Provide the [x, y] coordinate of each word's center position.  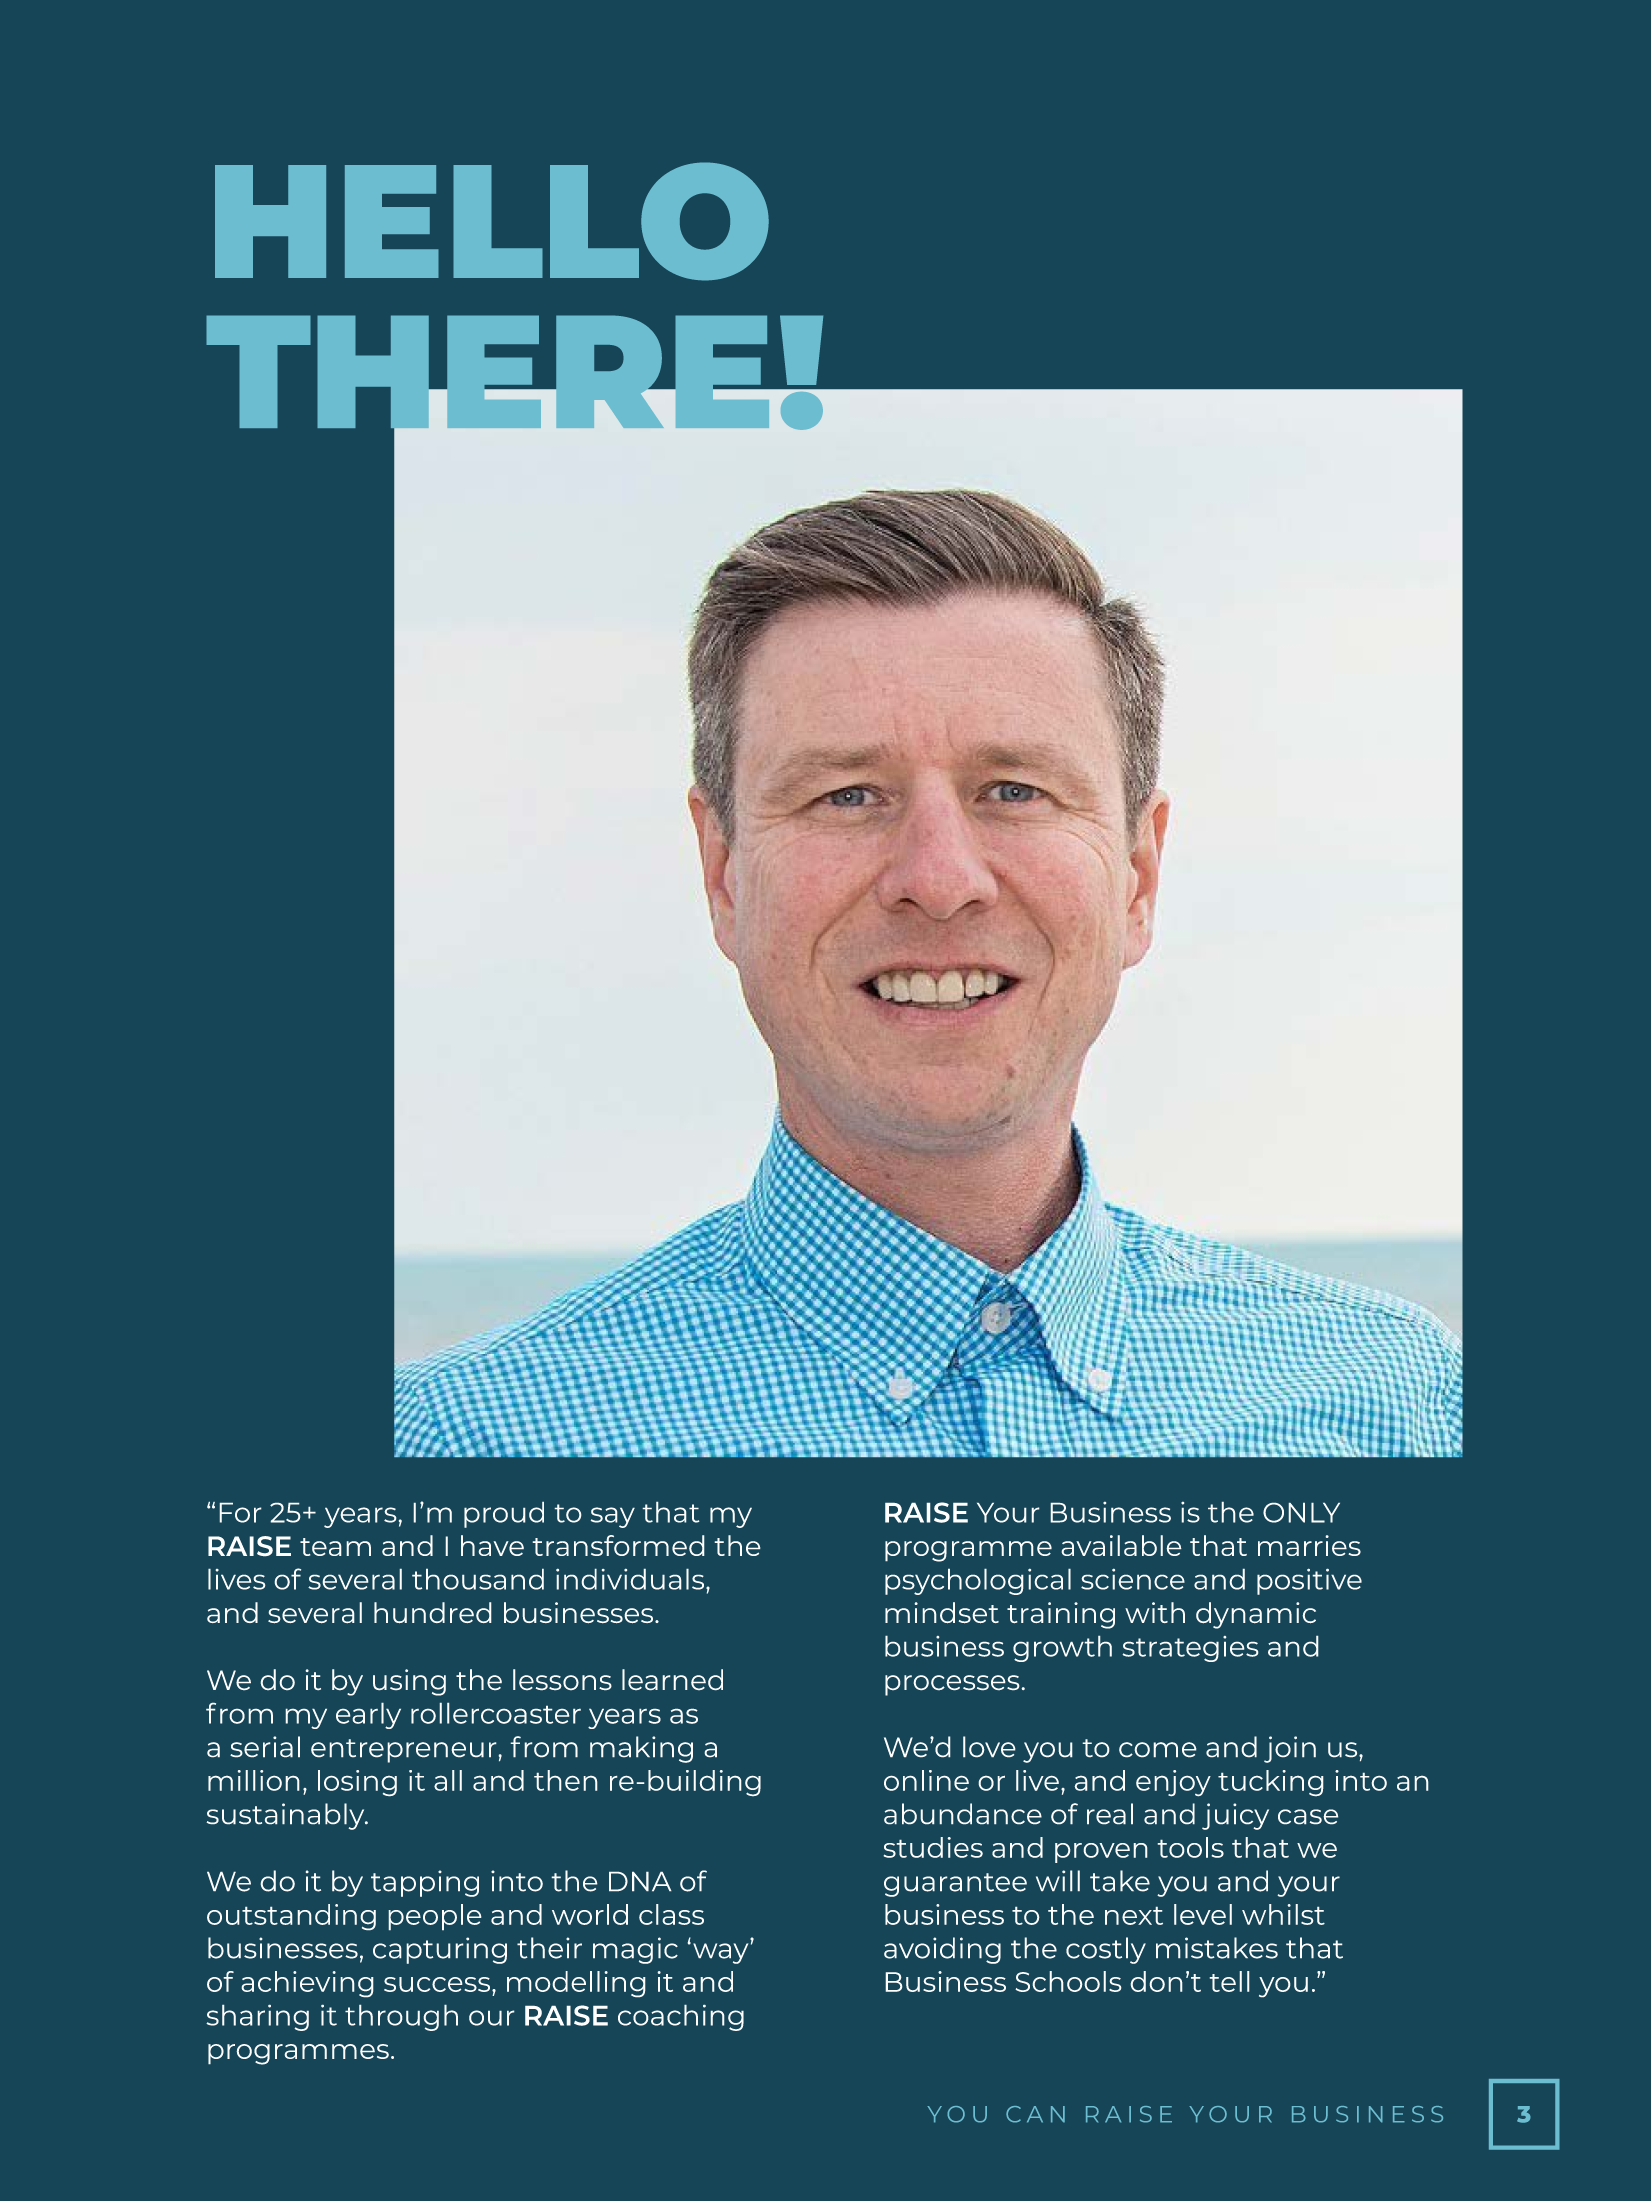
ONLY [1301, 1512]
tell [1229, 1981]
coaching [681, 2017]
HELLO [492, 221]
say [613, 1517]
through [401, 2017]
